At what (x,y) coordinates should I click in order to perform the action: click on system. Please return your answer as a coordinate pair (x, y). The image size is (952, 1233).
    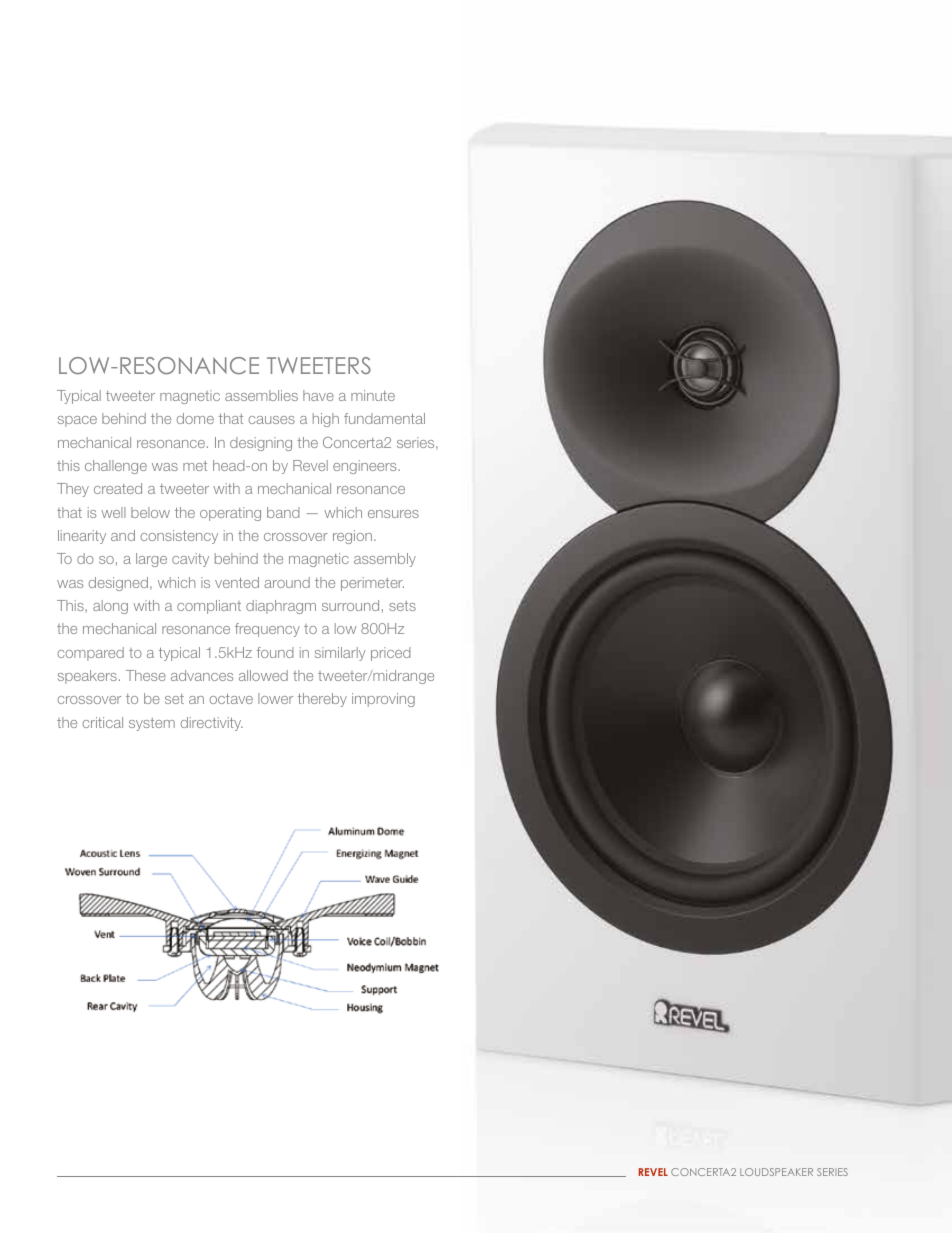
    Looking at the image, I should click on (152, 724).
